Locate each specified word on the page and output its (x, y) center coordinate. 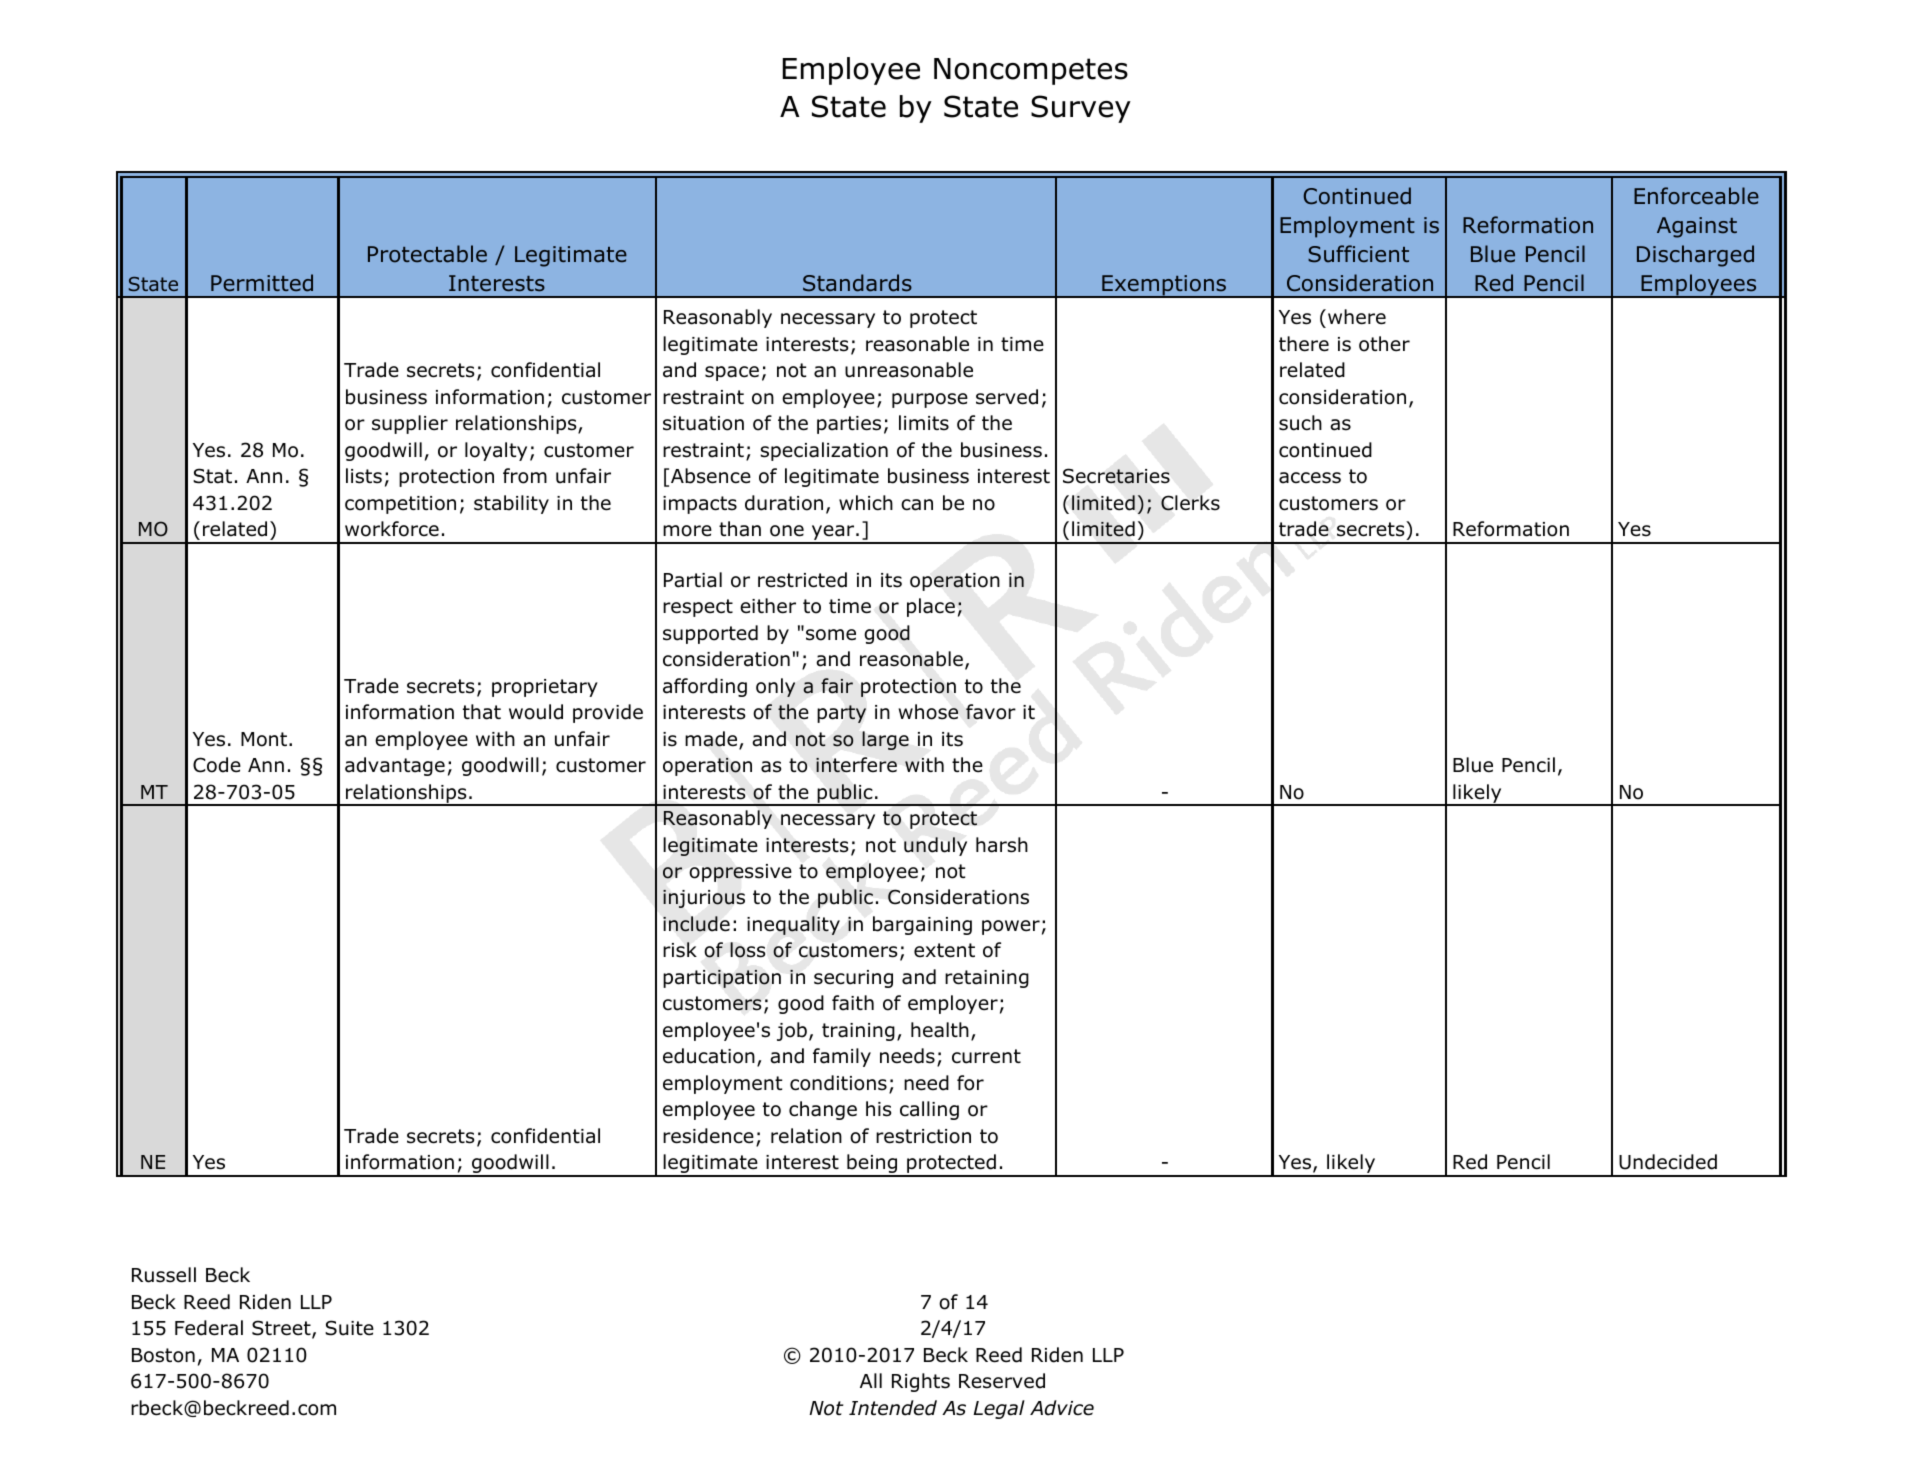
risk (680, 950)
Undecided (1668, 1162)
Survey (1081, 109)
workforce (392, 529)
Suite (349, 1328)
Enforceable (1696, 196)
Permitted (262, 283)
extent (944, 950)
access (1310, 478)
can (917, 505)
